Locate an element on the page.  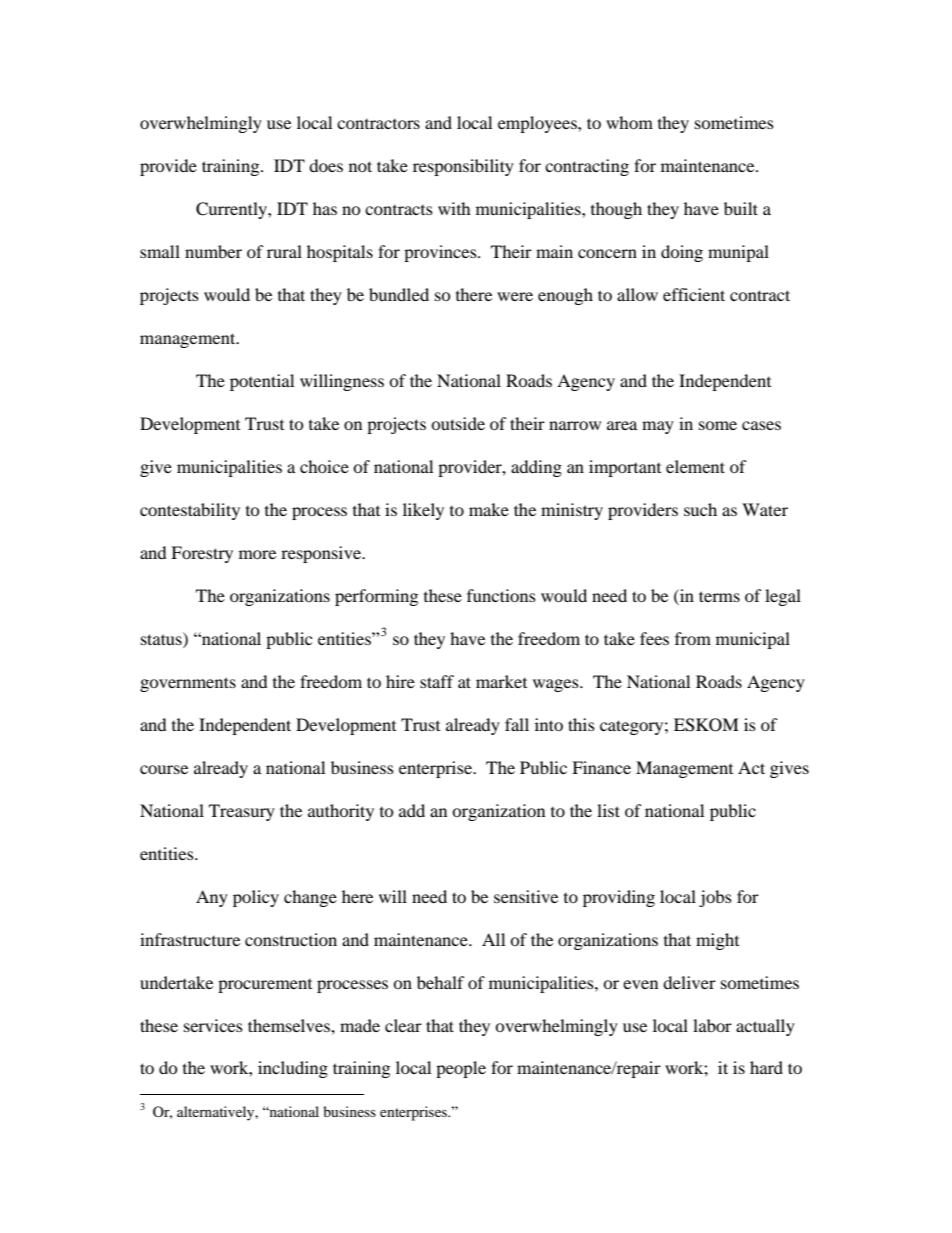
more is located at coordinates (257, 554).
